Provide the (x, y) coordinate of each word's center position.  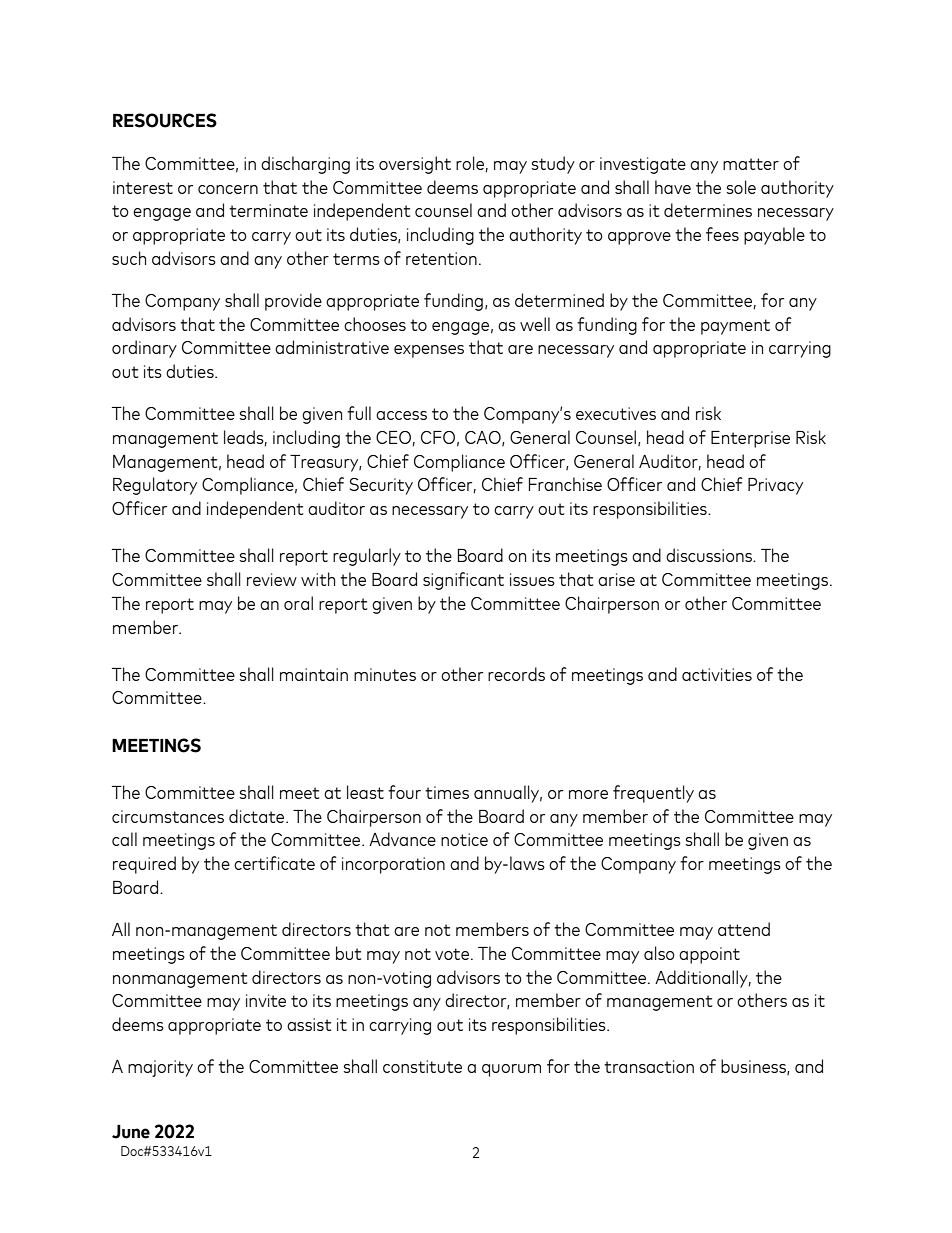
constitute (422, 1066)
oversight (415, 165)
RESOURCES (165, 120)
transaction (649, 1066)
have (673, 187)
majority (160, 1068)
